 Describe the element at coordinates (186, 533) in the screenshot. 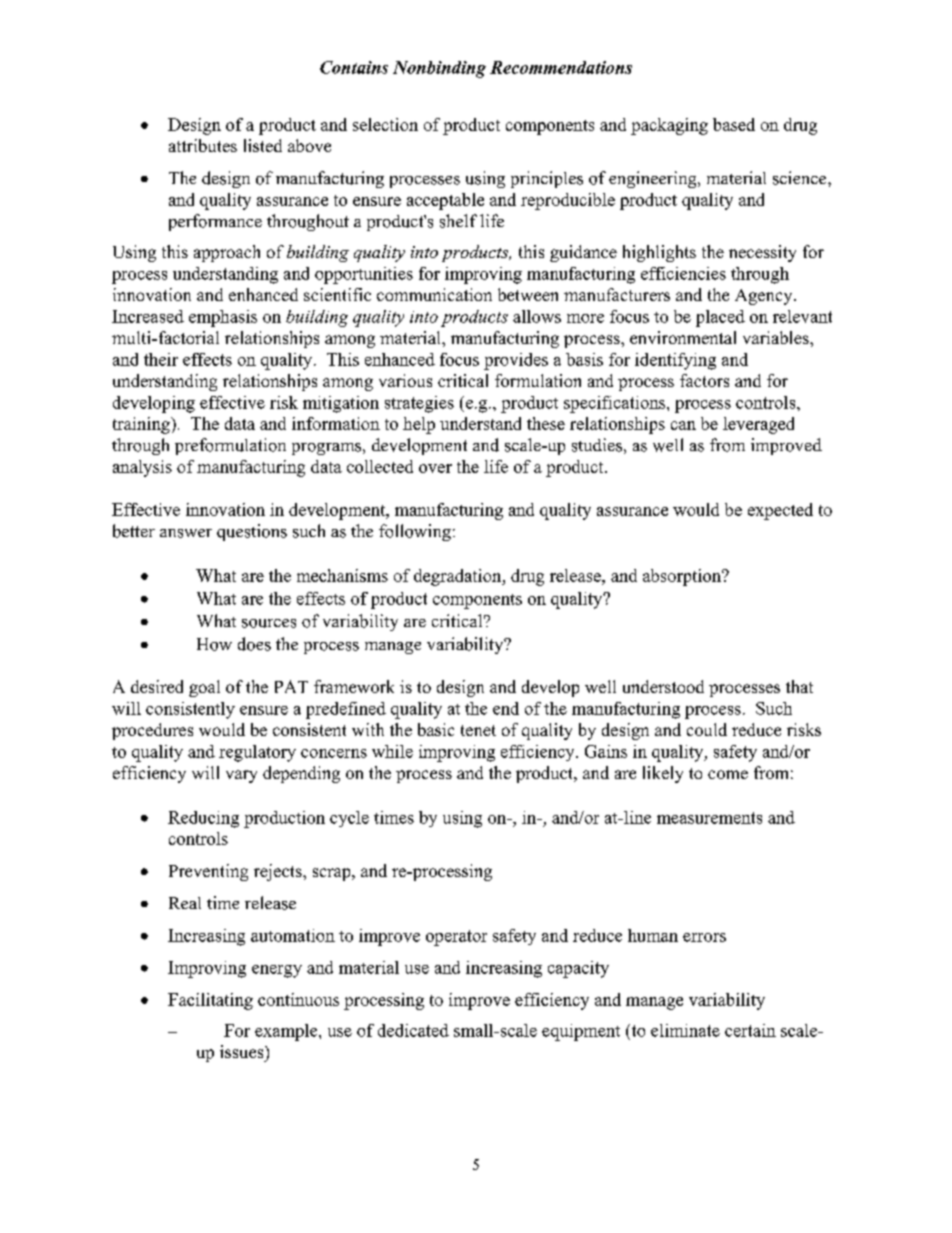

I see `answer` at that location.
